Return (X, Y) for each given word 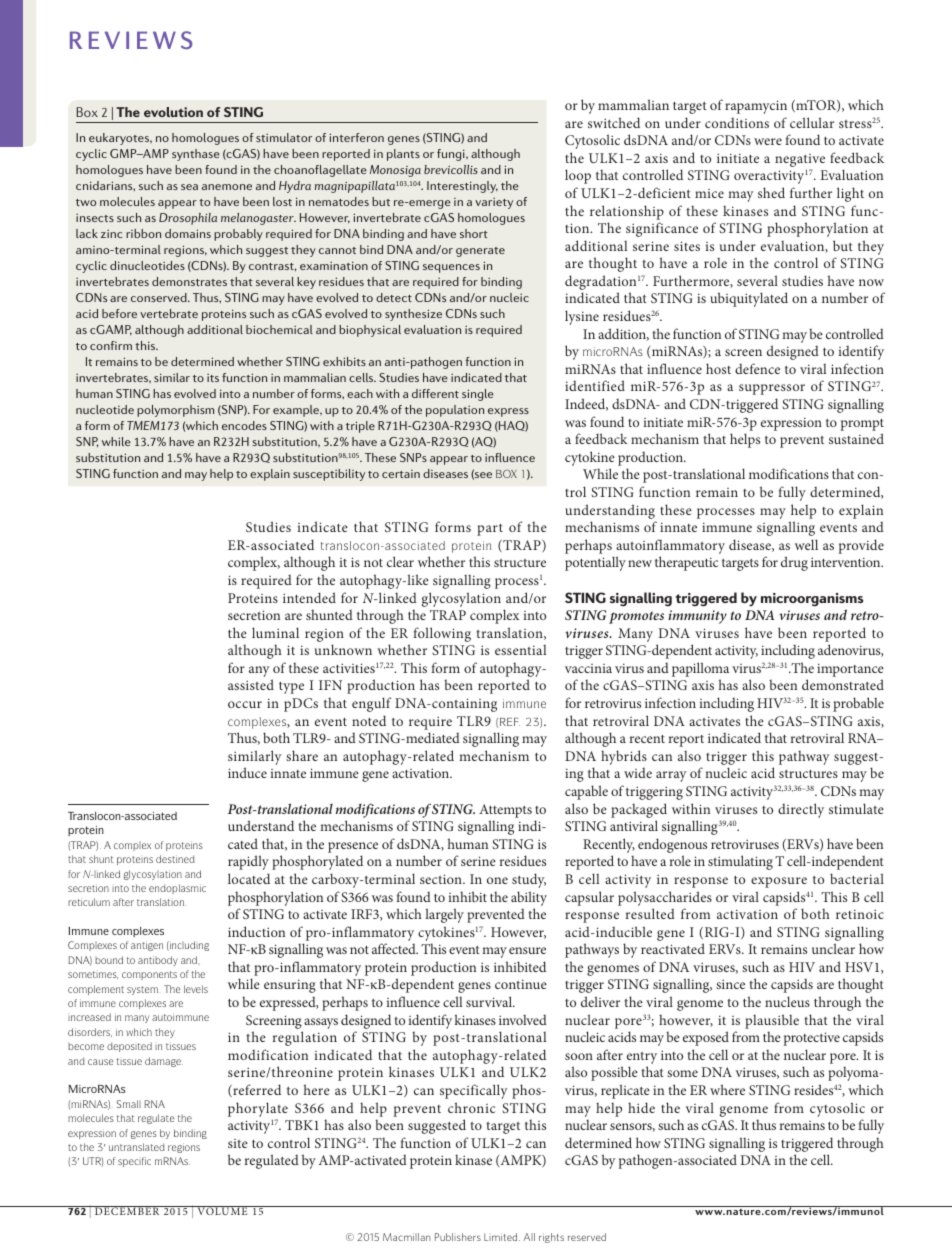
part (490, 530)
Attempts (505, 811)
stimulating (740, 862)
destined (175, 859)
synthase (196, 155)
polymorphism (175, 411)
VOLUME (222, 1210)
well (806, 544)
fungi (452, 155)
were (768, 141)
